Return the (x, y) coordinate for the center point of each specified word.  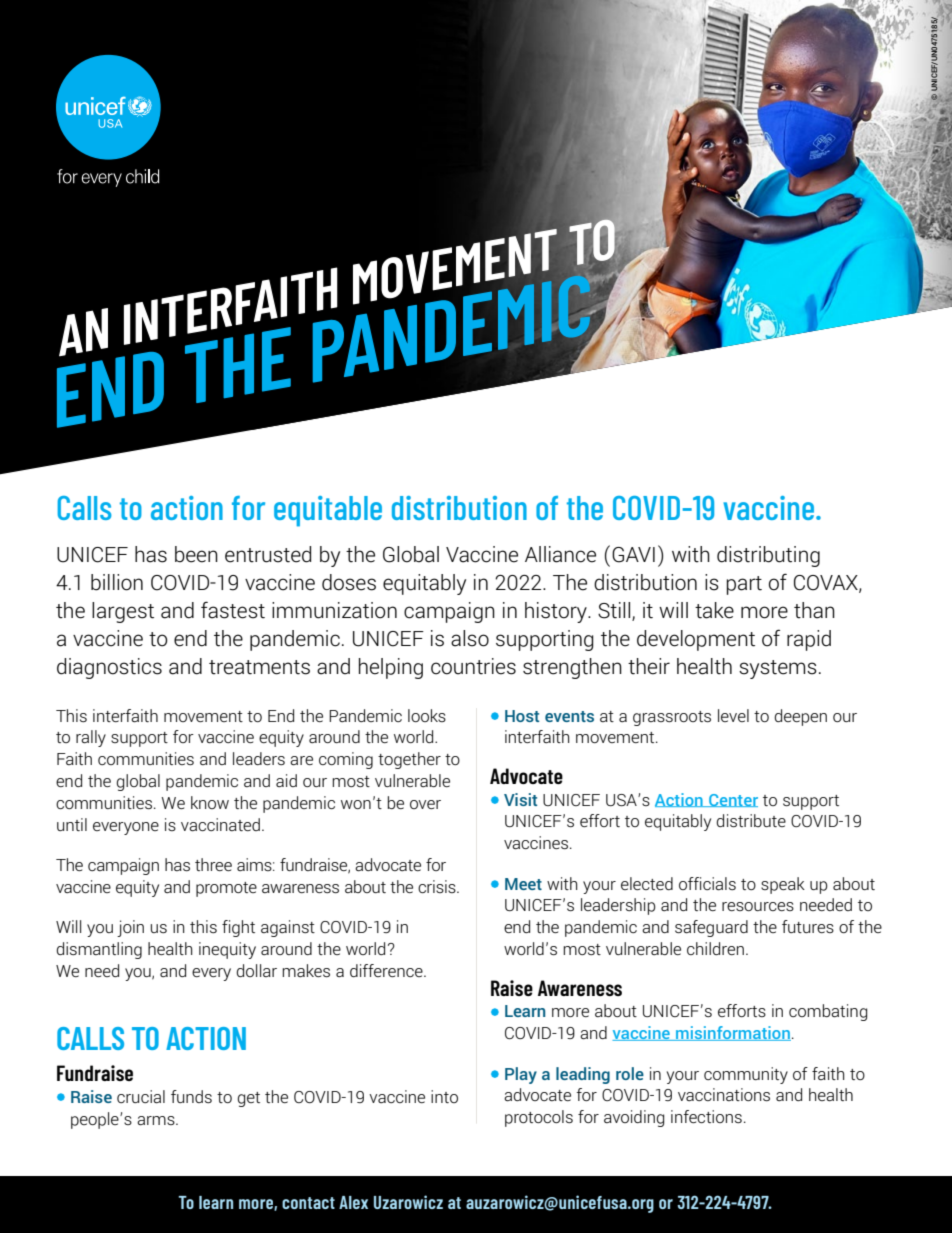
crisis (438, 886)
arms (157, 1121)
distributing (768, 556)
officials (707, 884)
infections (706, 1116)
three (213, 864)
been (196, 554)
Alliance (560, 554)
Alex (353, 1202)
